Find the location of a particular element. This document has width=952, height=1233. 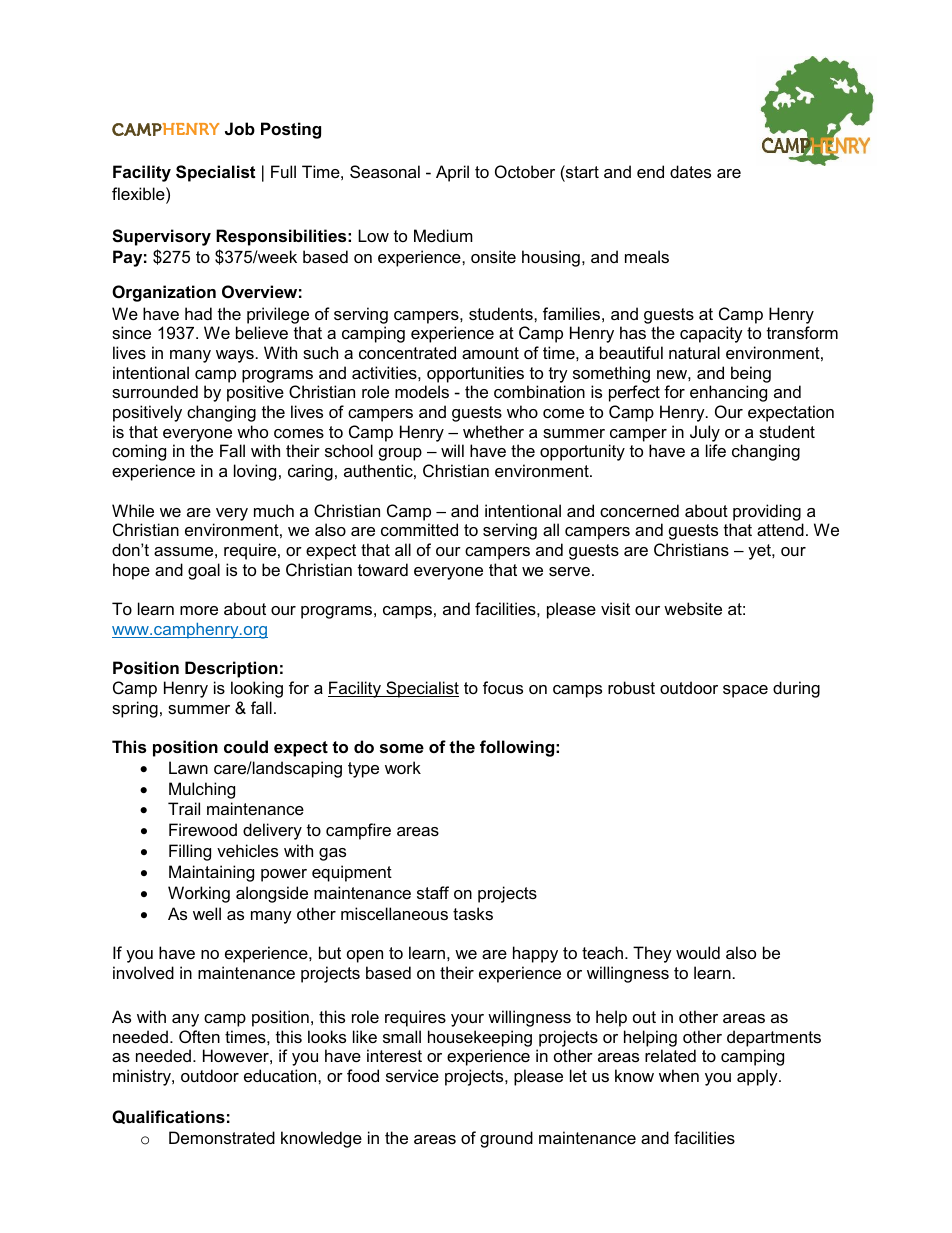

April is located at coordinates (452, 173).
